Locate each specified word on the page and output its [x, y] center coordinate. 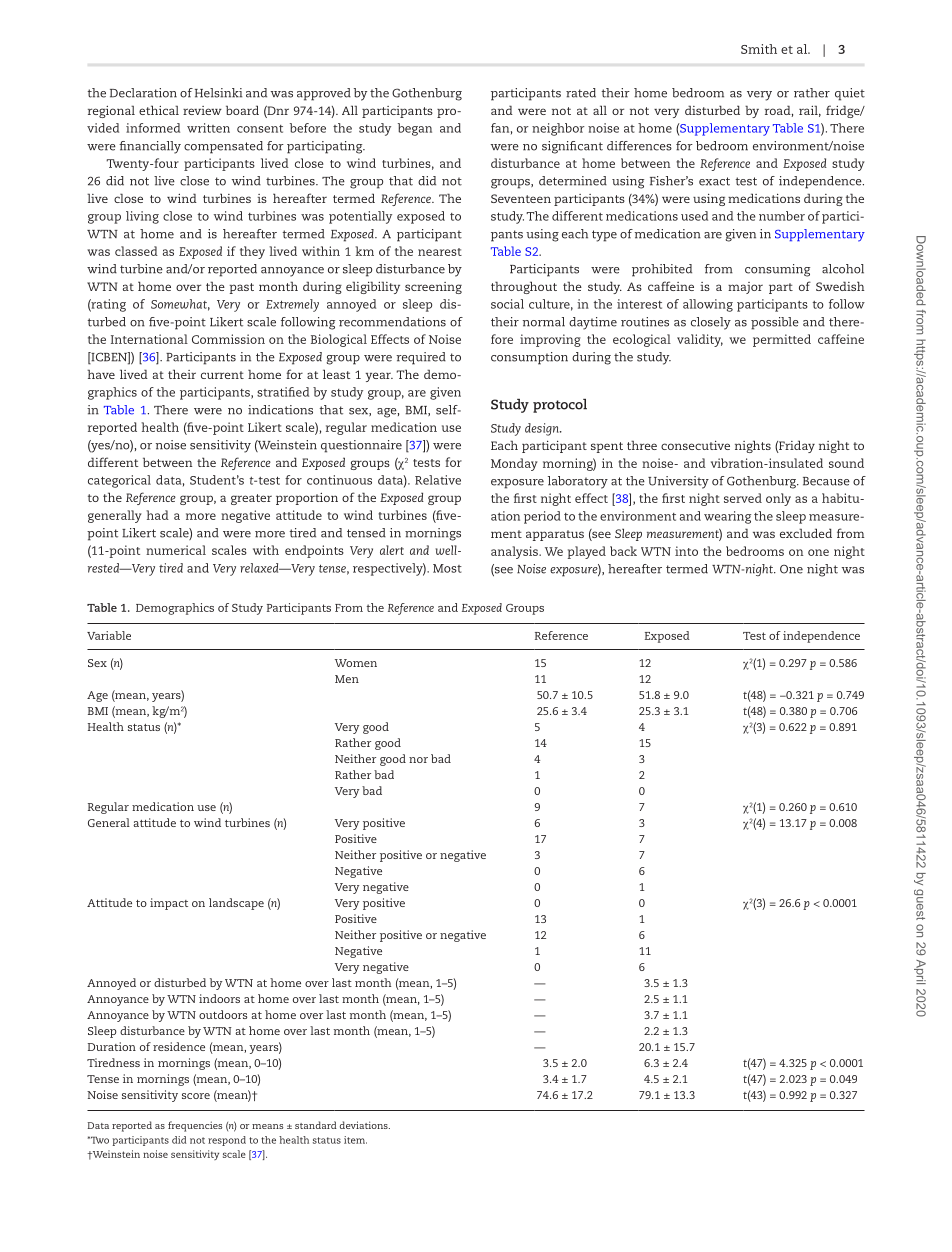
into [686, 551]
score [196, 1096]
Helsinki [218, 93]
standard [316, 1125]
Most [447, 568]
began [415, 129]
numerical [176, 550]
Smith [759, 49]
